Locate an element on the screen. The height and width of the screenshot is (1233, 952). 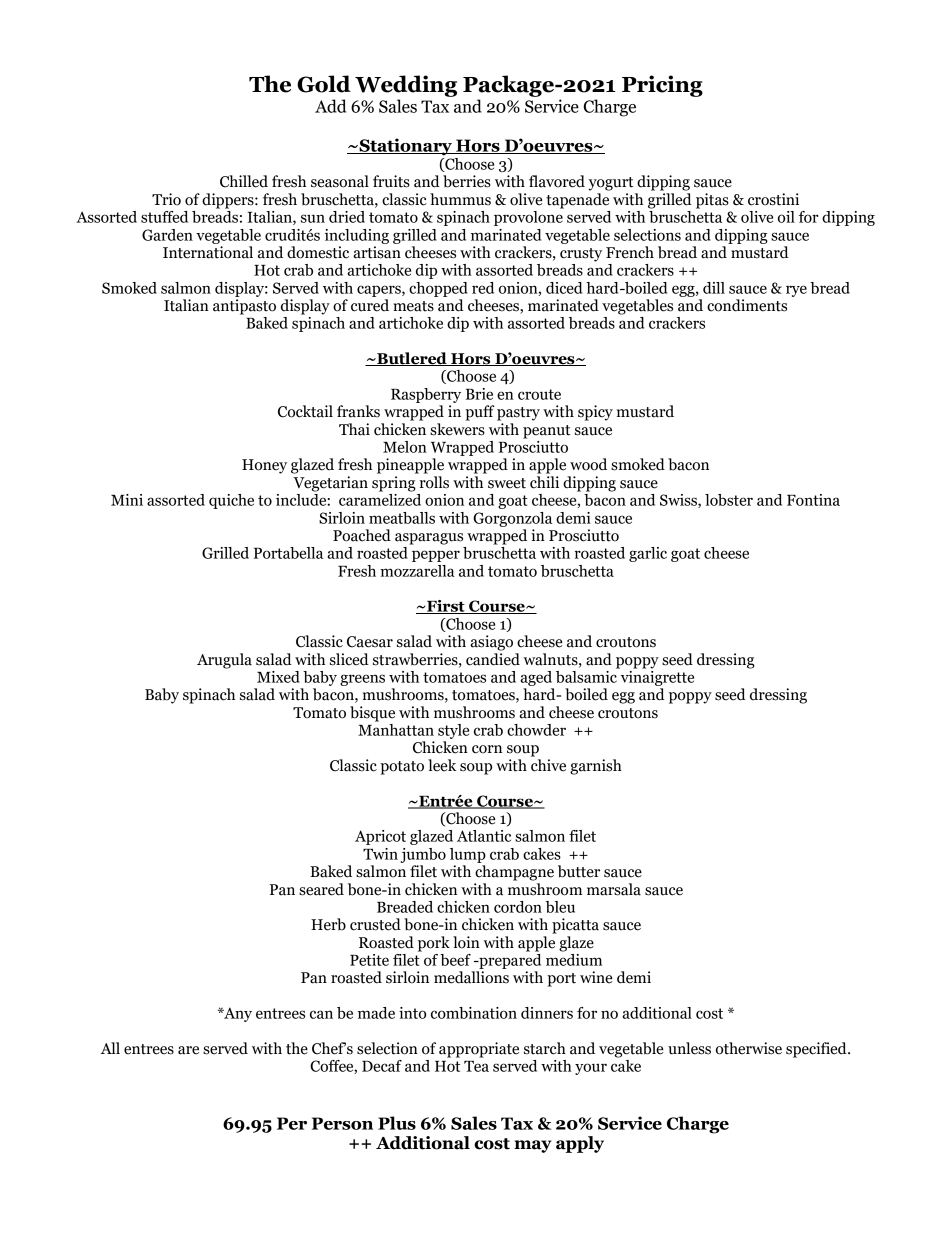
Chilled is located at coordinates (244, 181).
